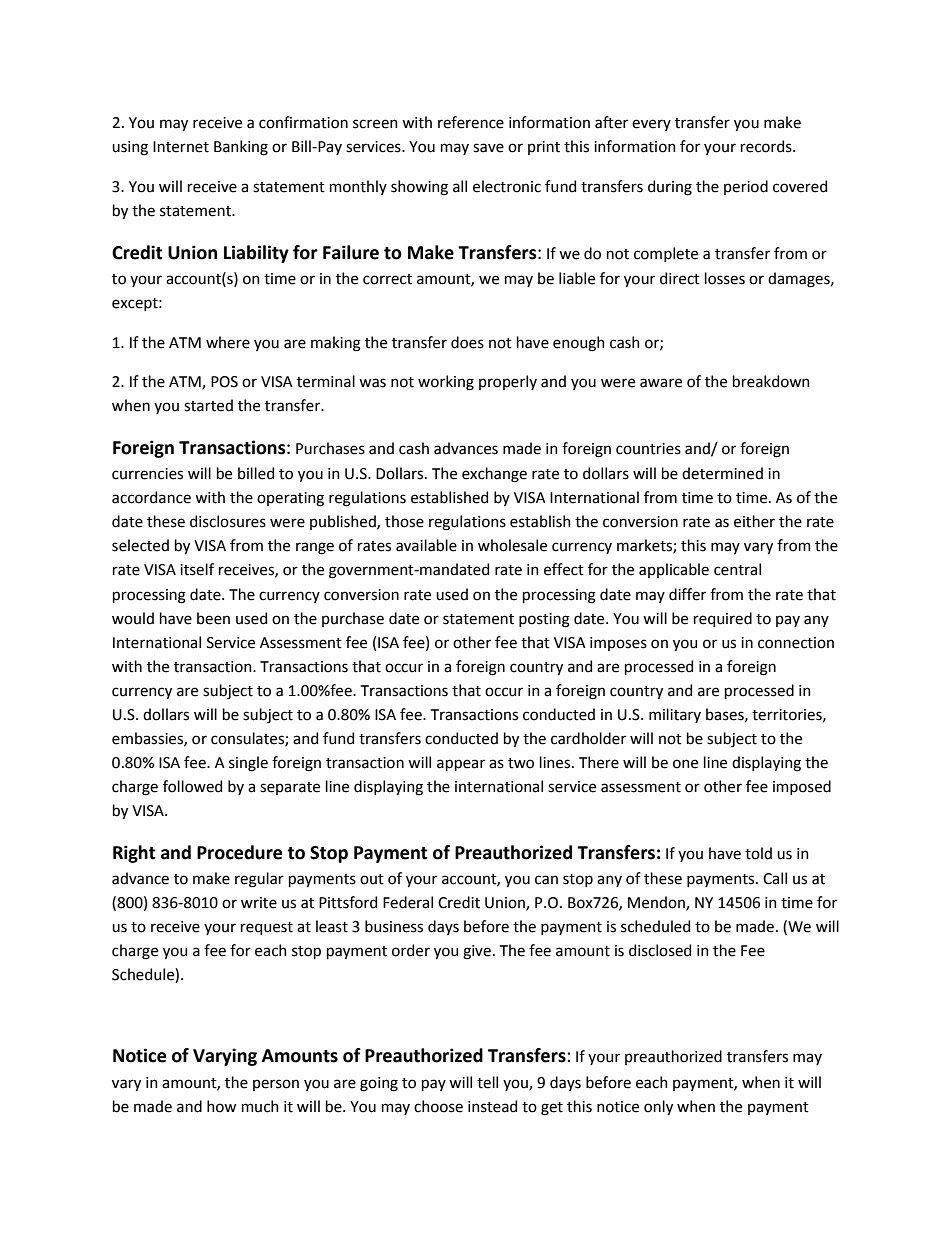  What do you see at coordinates (260, 1106) in the page?
I see `much` at bounding box center [260, 1106].
